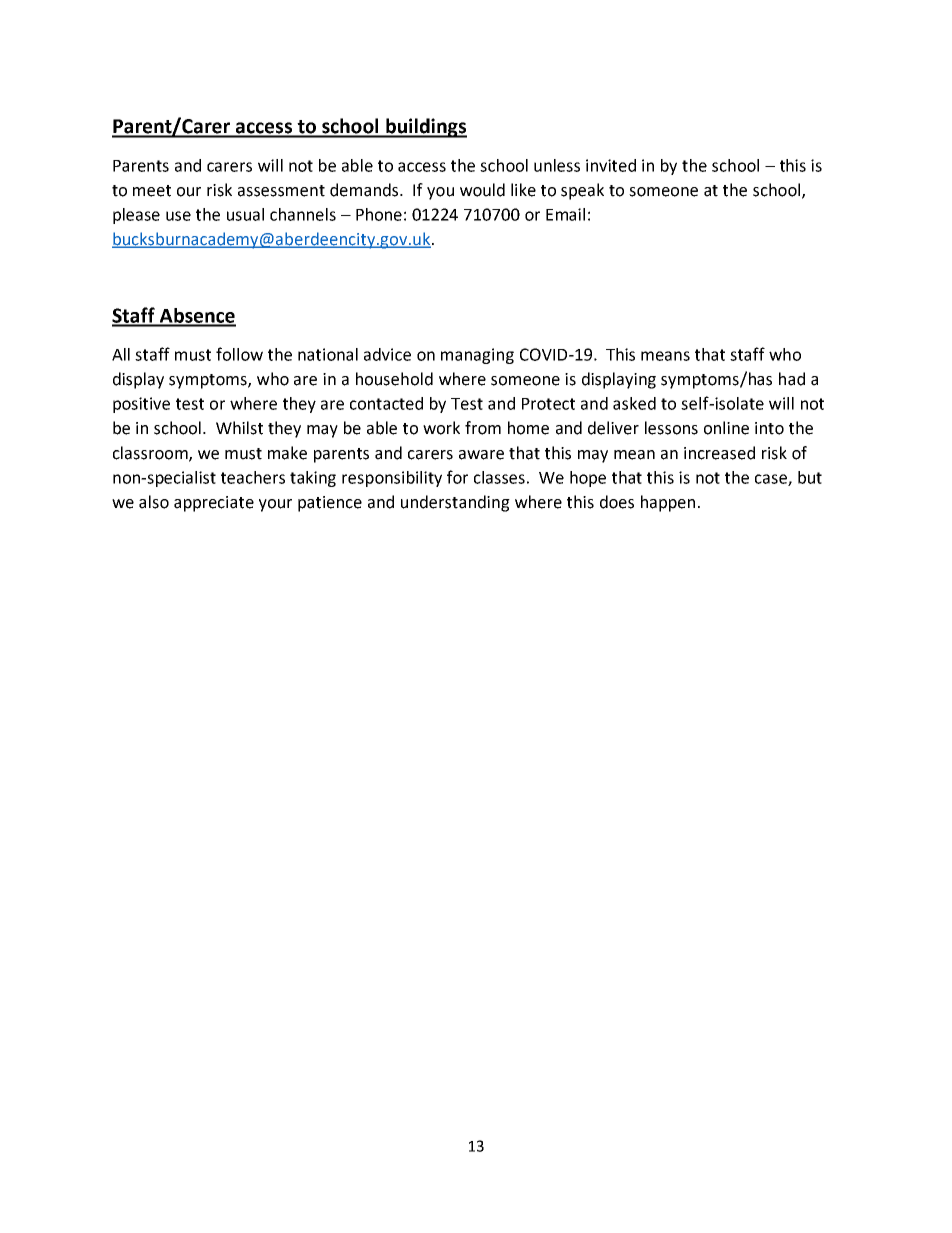  I want to click on usual, so click(245, 214).
